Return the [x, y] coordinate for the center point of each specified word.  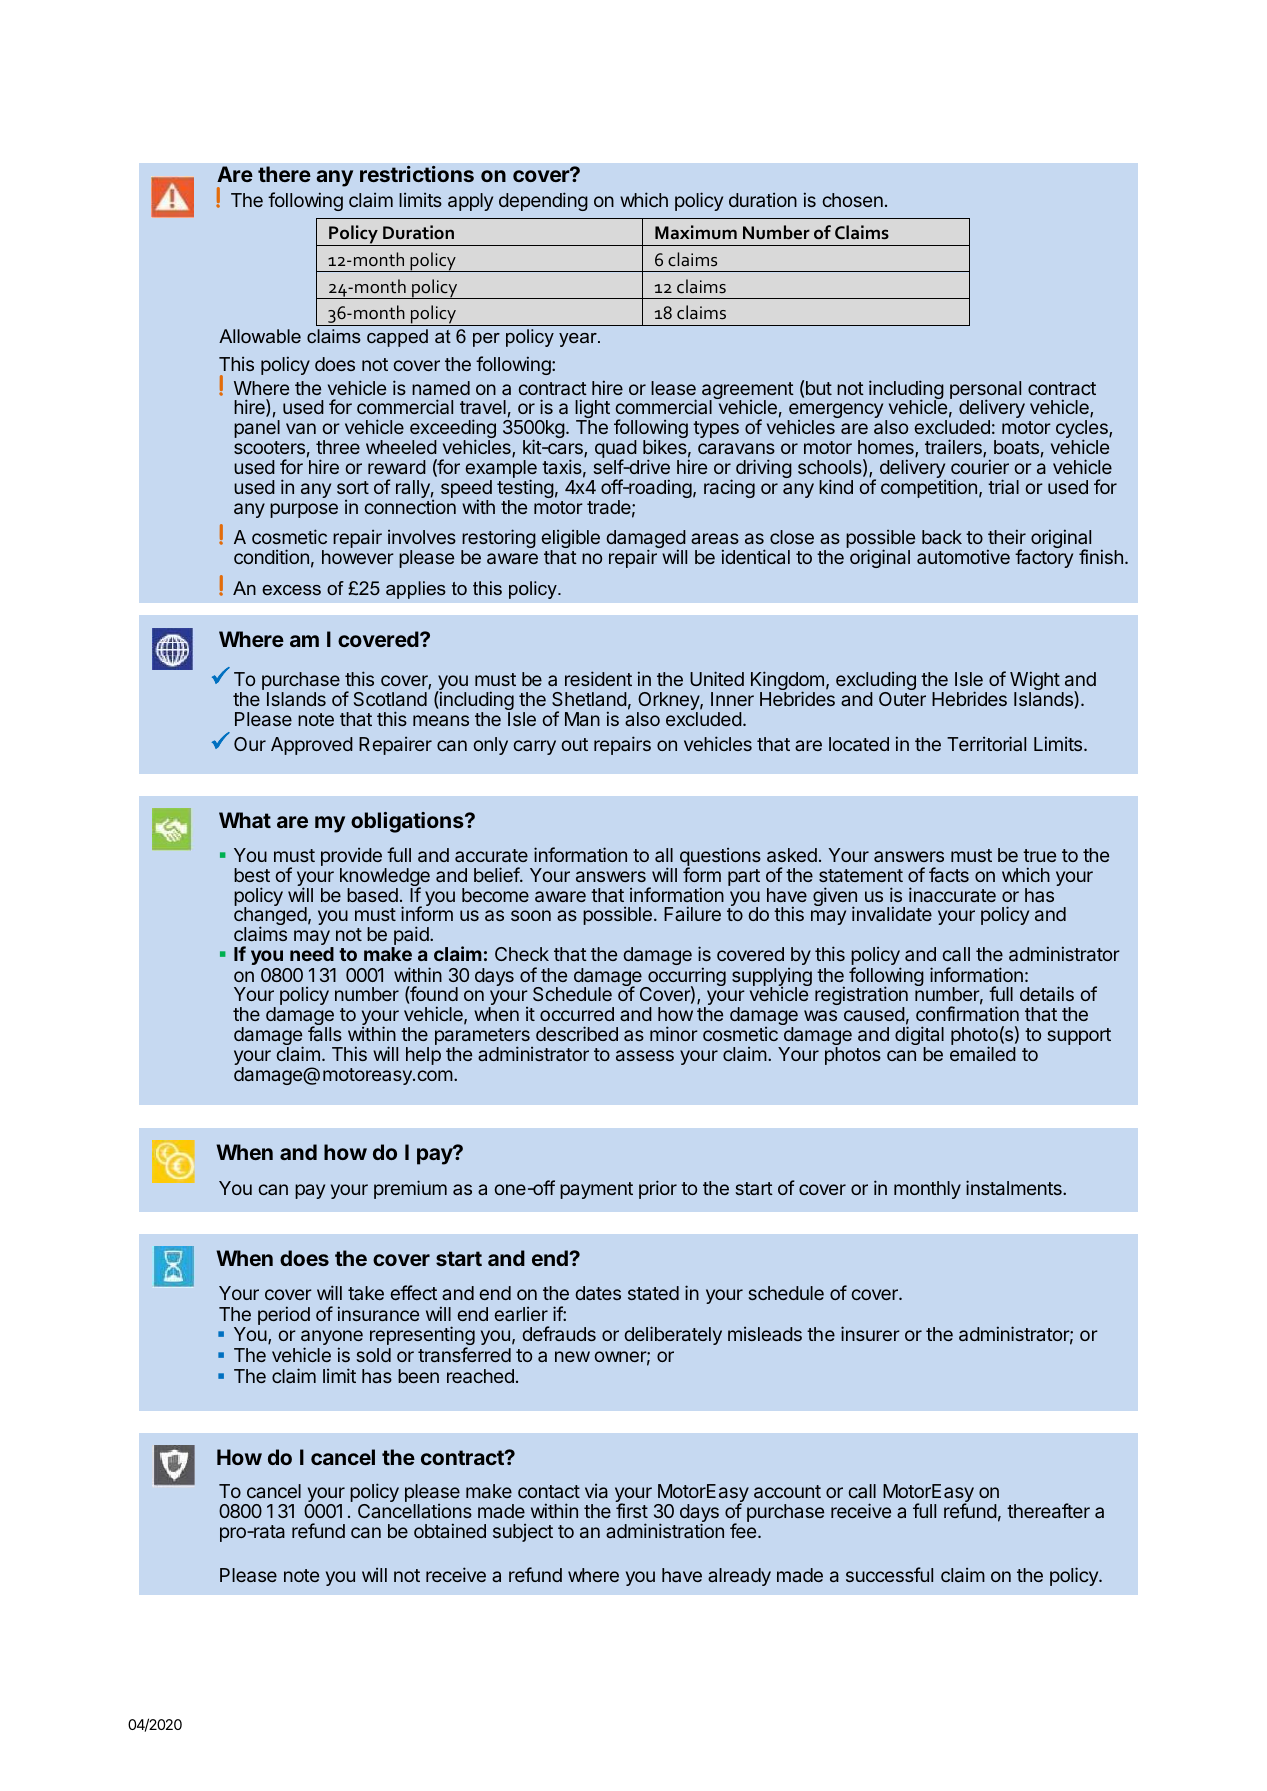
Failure [692, 913]
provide [351, 858]
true [1039, 855]
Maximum [696, 232]
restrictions [417, 174]
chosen [852, 200]
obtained [450, 1530]
